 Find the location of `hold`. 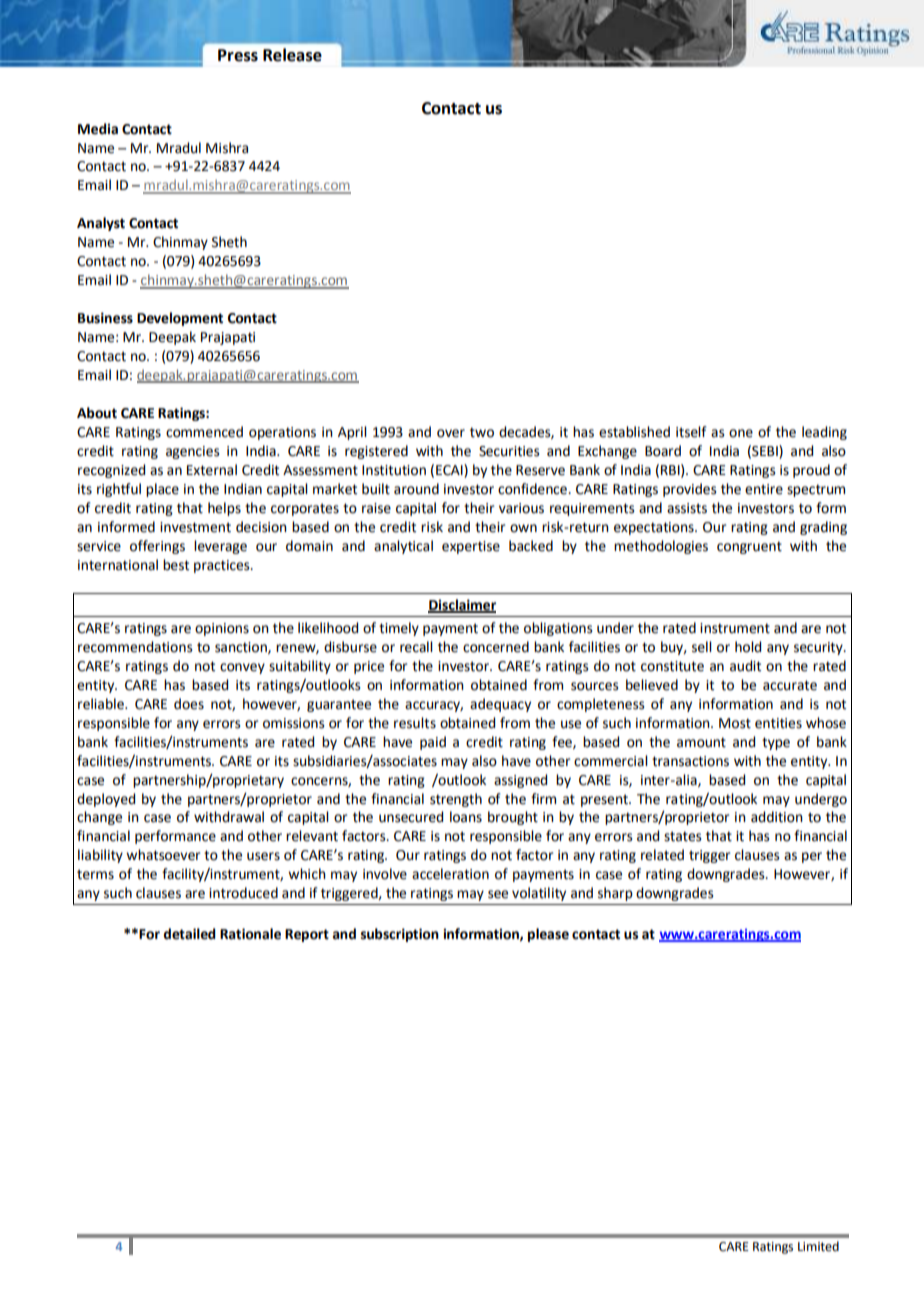

hold is located at coordinates (748, 647).
